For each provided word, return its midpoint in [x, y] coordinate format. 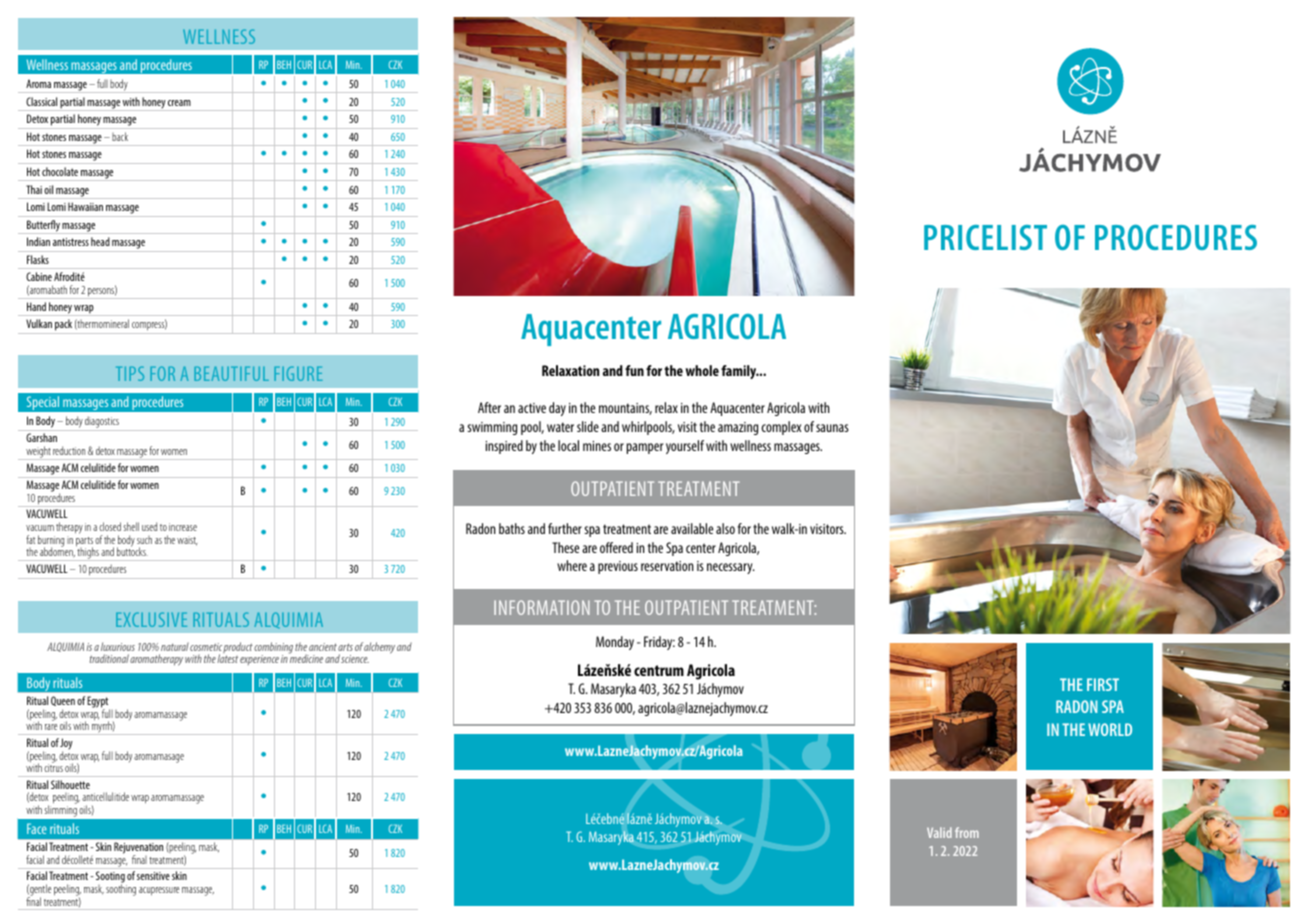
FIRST [1103, 684]
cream [179, 103]
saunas [832, 428]
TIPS [130, 373]
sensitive [153, 876]
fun [634, 370]
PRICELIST [985, 237]
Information [542, 607]
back [120, 137]
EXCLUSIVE [151, 619]
